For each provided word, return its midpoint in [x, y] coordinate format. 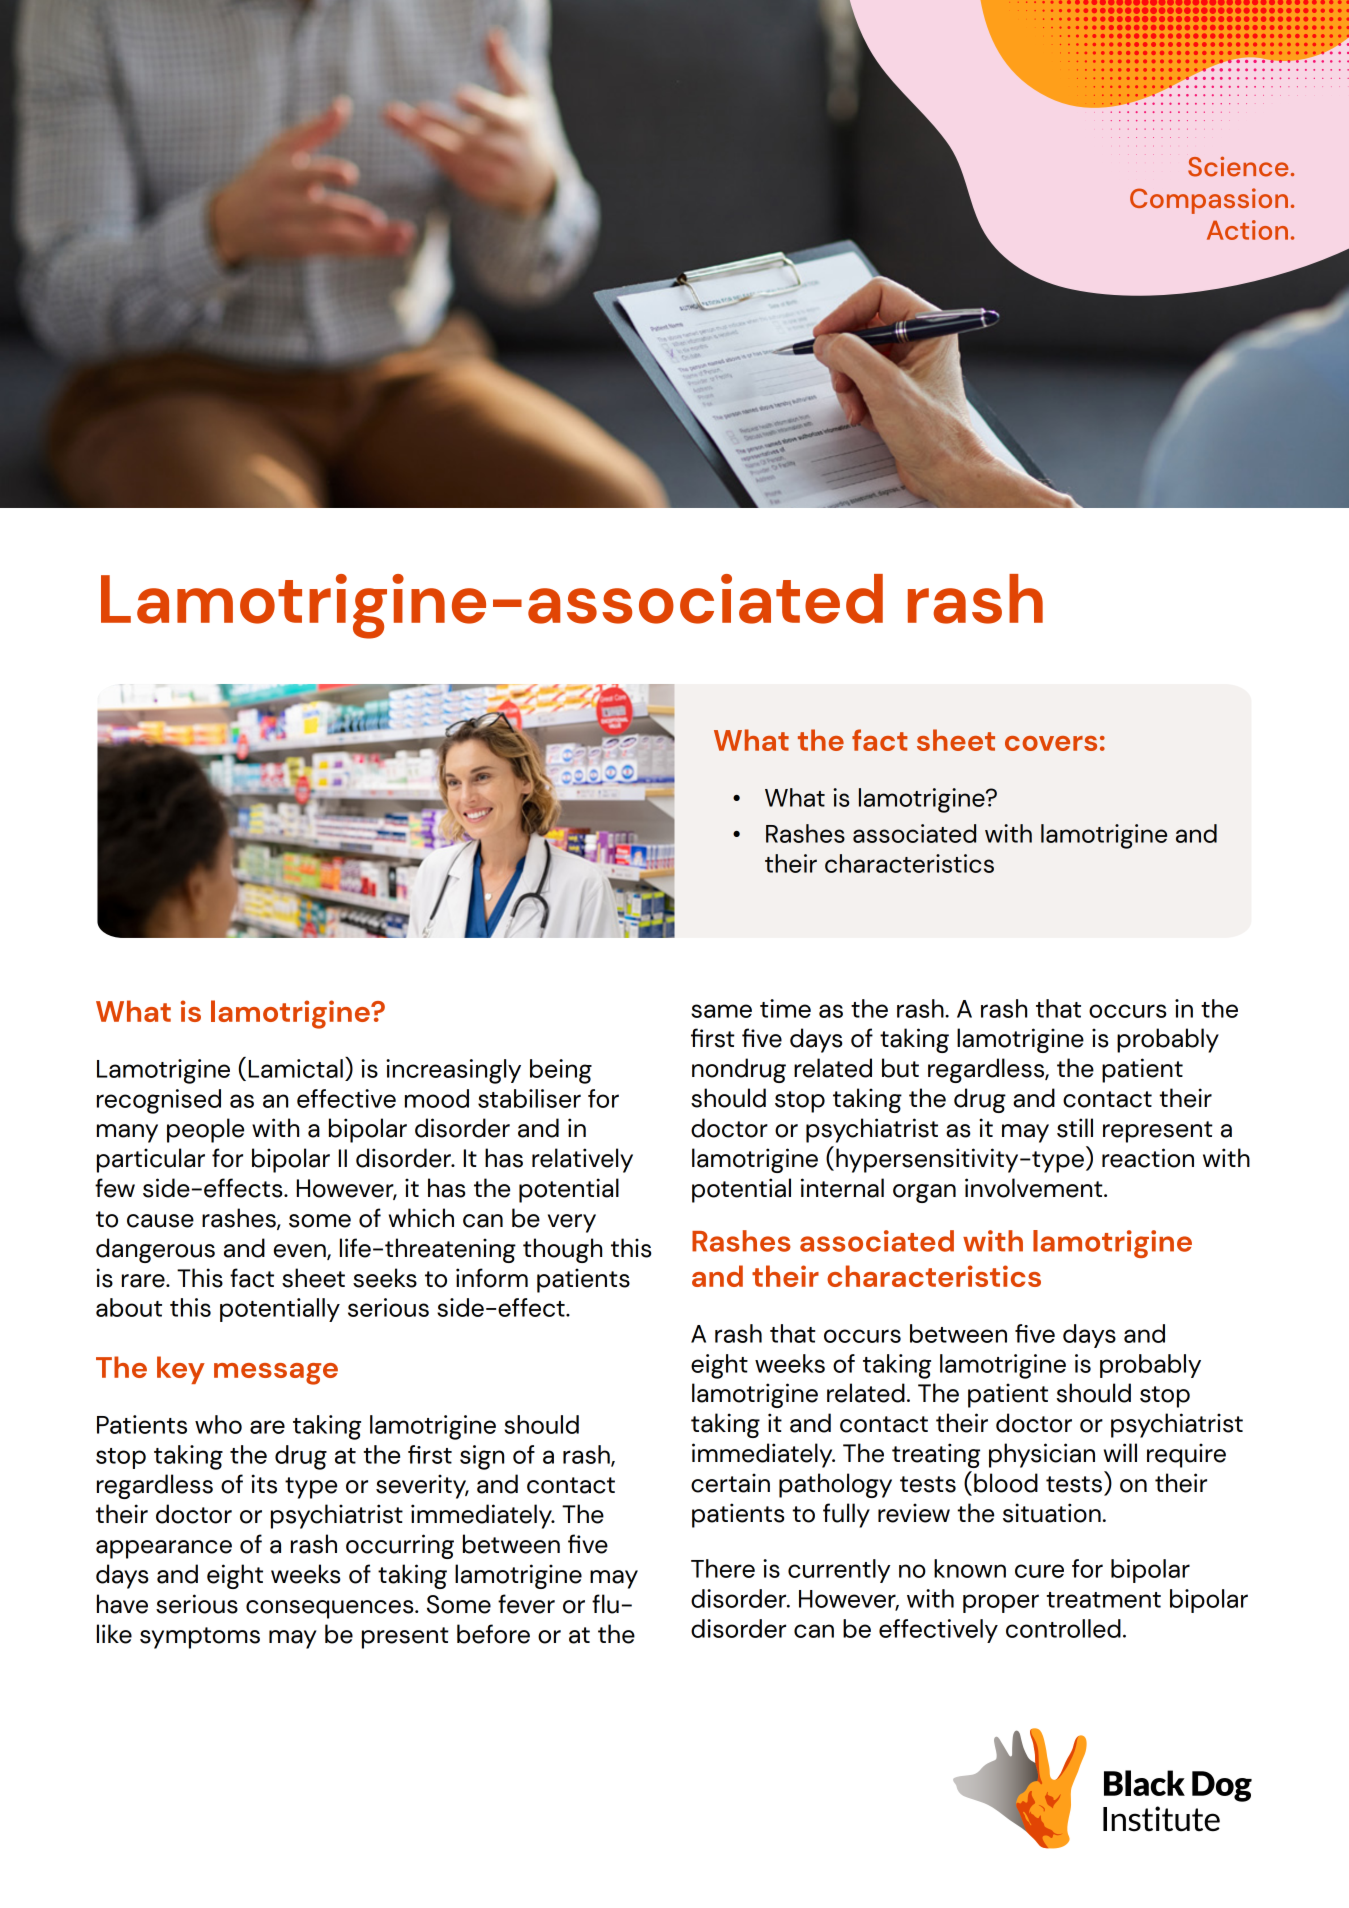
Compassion [1209, 201]
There [723, 1568]
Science [1238, 166]
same [721, 1011]
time [785, 1008]
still [1075, 1128]
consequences [331, 1609]
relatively [582, 1160]
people [205, 1130]
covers [1051, 743]
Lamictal [296, 1068]
